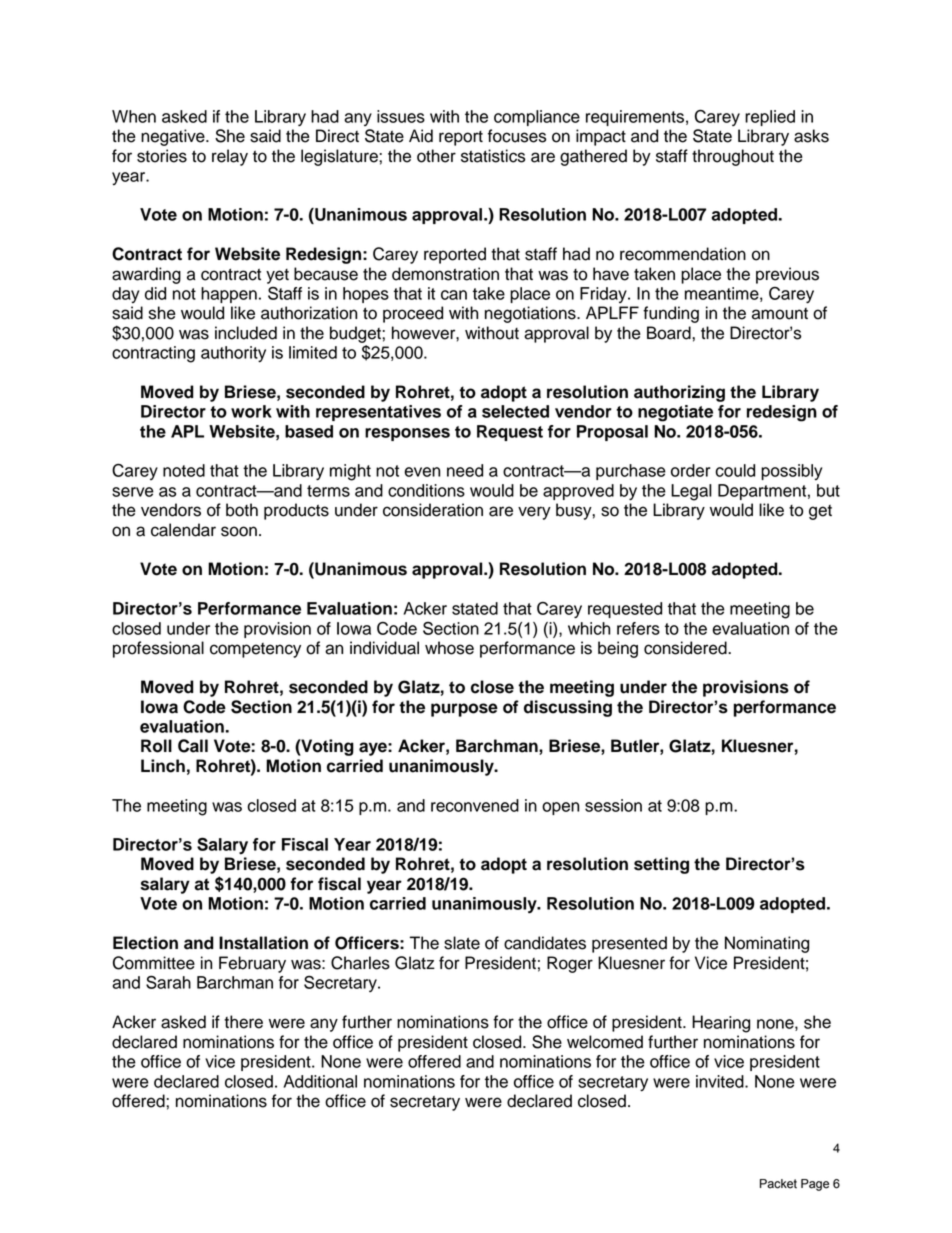  Describe the element at coordinates (767, 944) in the image. I see `Nominating` at that location.
